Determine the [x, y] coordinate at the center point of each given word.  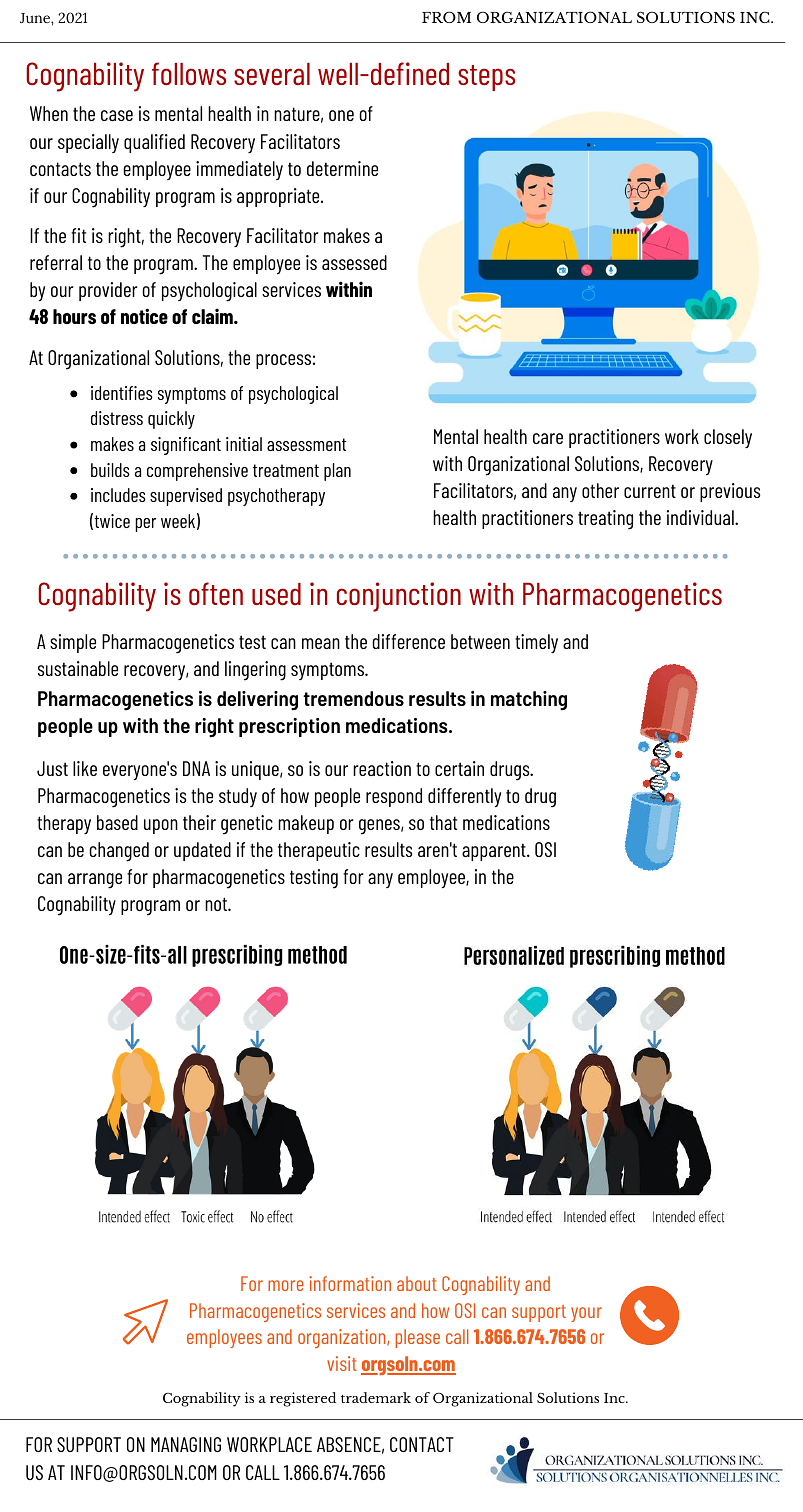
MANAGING [186, 1444]
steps [486, 78]
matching [529, 701]
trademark [376, 1397]
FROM [446, 17]
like [85, 768]
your [586, 1314]
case [117, 115]
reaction [382, 768]
